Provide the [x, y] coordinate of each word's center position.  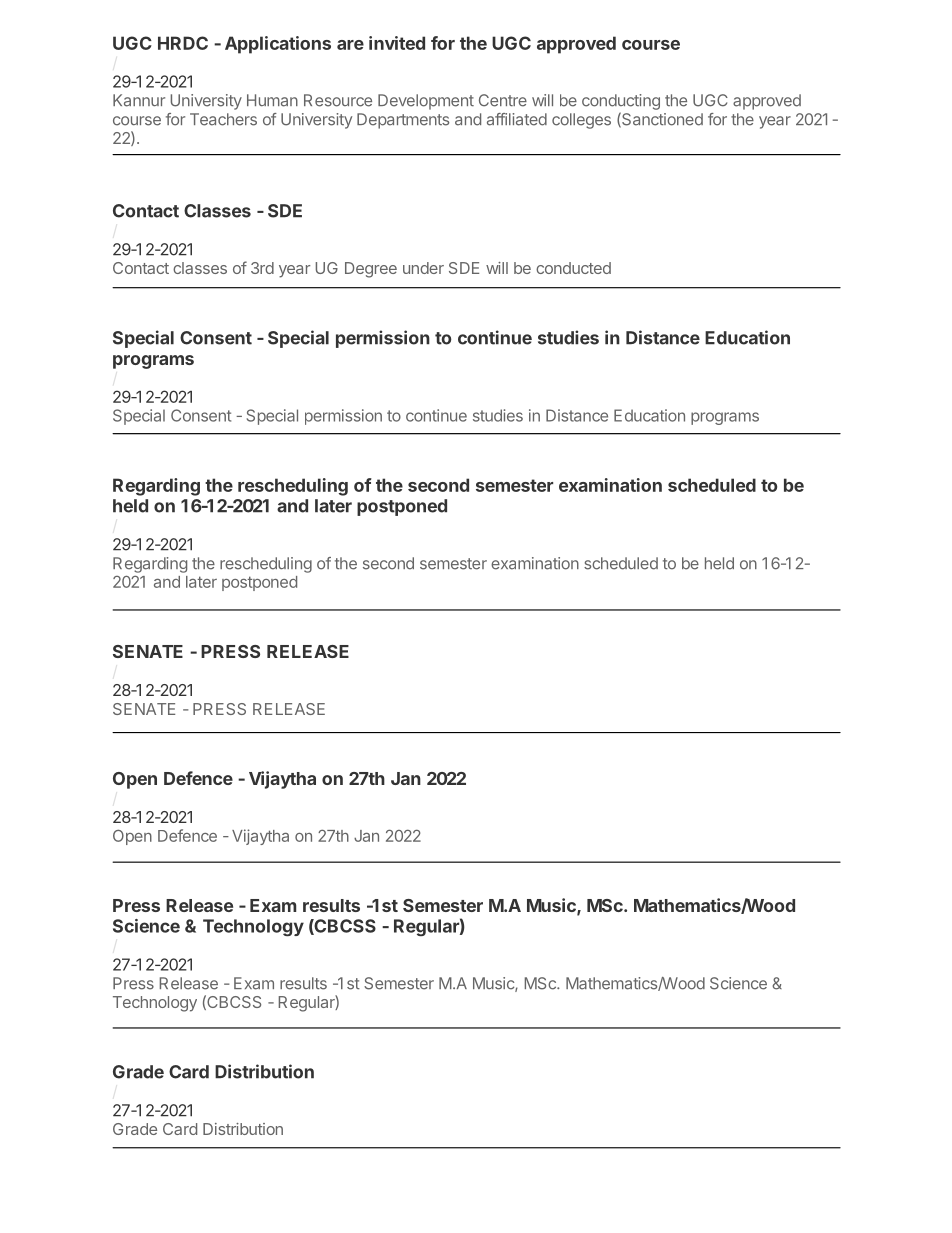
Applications [278, 45]
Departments [403, 121]
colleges [581, 121]
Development [426, 102]
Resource [338, 100]
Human [272, 100]
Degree [371, 270]
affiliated [517, 119]
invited [397, 43]
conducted [573, 268]
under [423, 268]
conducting [621, 102]
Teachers [223, 119]
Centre [503, 100]
